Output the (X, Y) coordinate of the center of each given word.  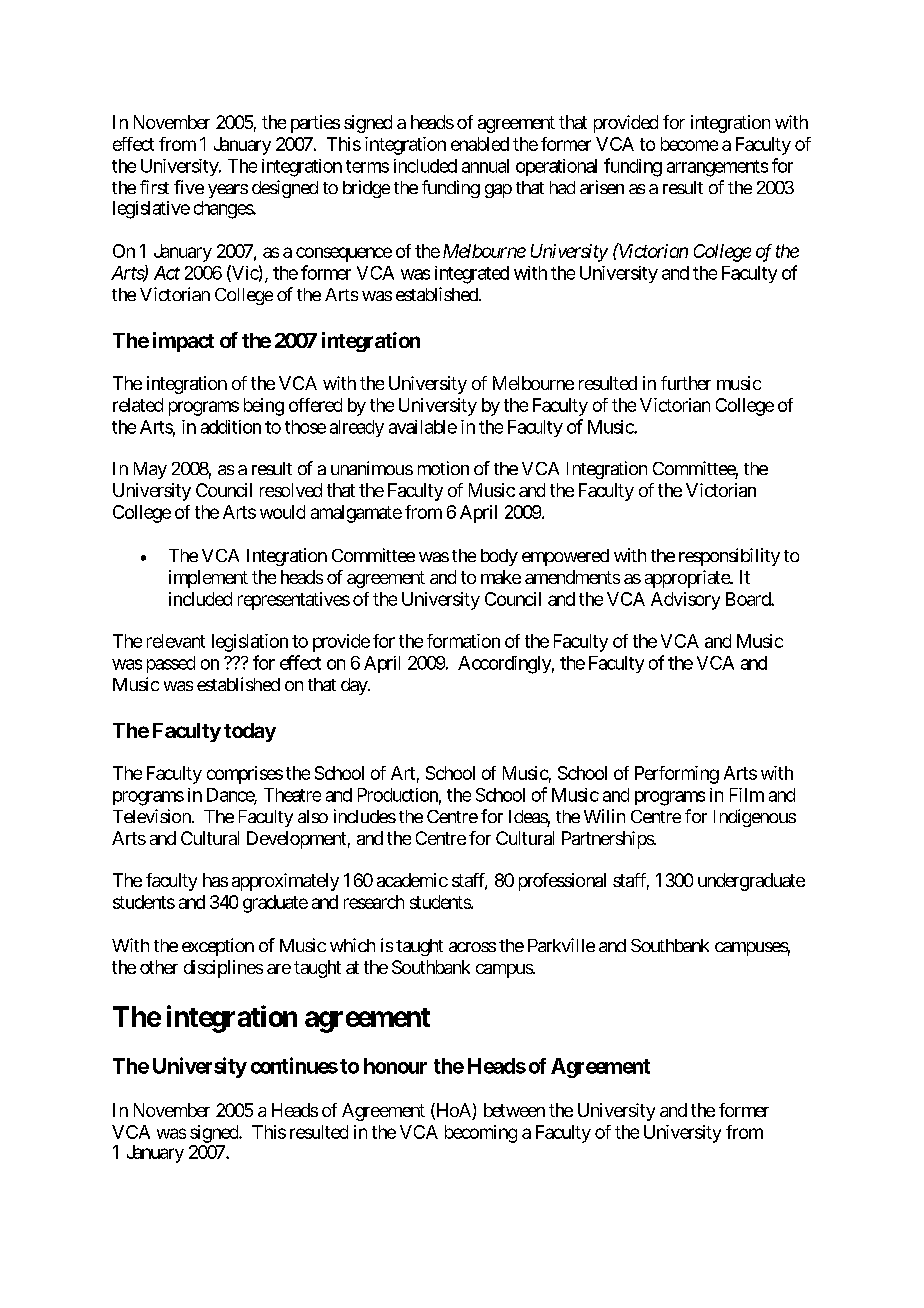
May (150, 470)
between (514, 1110)
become (689, 144)
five (189, 187)
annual (485, 166)
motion (443, 468)
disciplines (223, 969)
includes (365, 816)
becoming (481, 1134)
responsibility (729, 557)
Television (153, 816)
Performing (677, 775)
